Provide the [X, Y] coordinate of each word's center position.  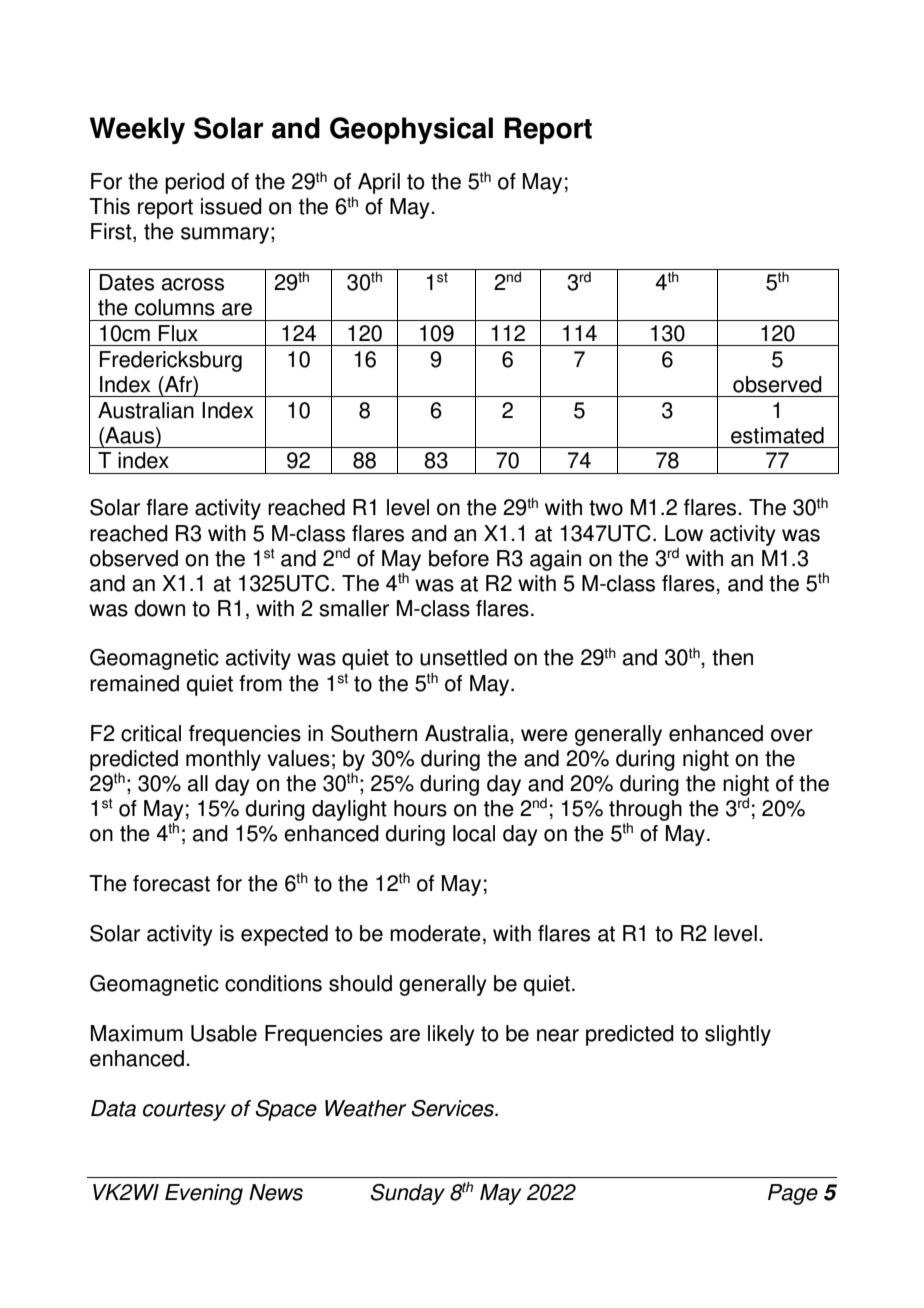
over [792, 735]
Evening [204, 1194]
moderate [435, 933]
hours [420, 808]
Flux [178, 333]
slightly [738, 1035]
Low [684, 533]
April [379, 183]
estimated [777, 435]
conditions [273, 983]
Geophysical [411, 130]
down [159, 608]
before [459, 558]
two [606, 508]
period [194, 183]
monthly [223, 760]
